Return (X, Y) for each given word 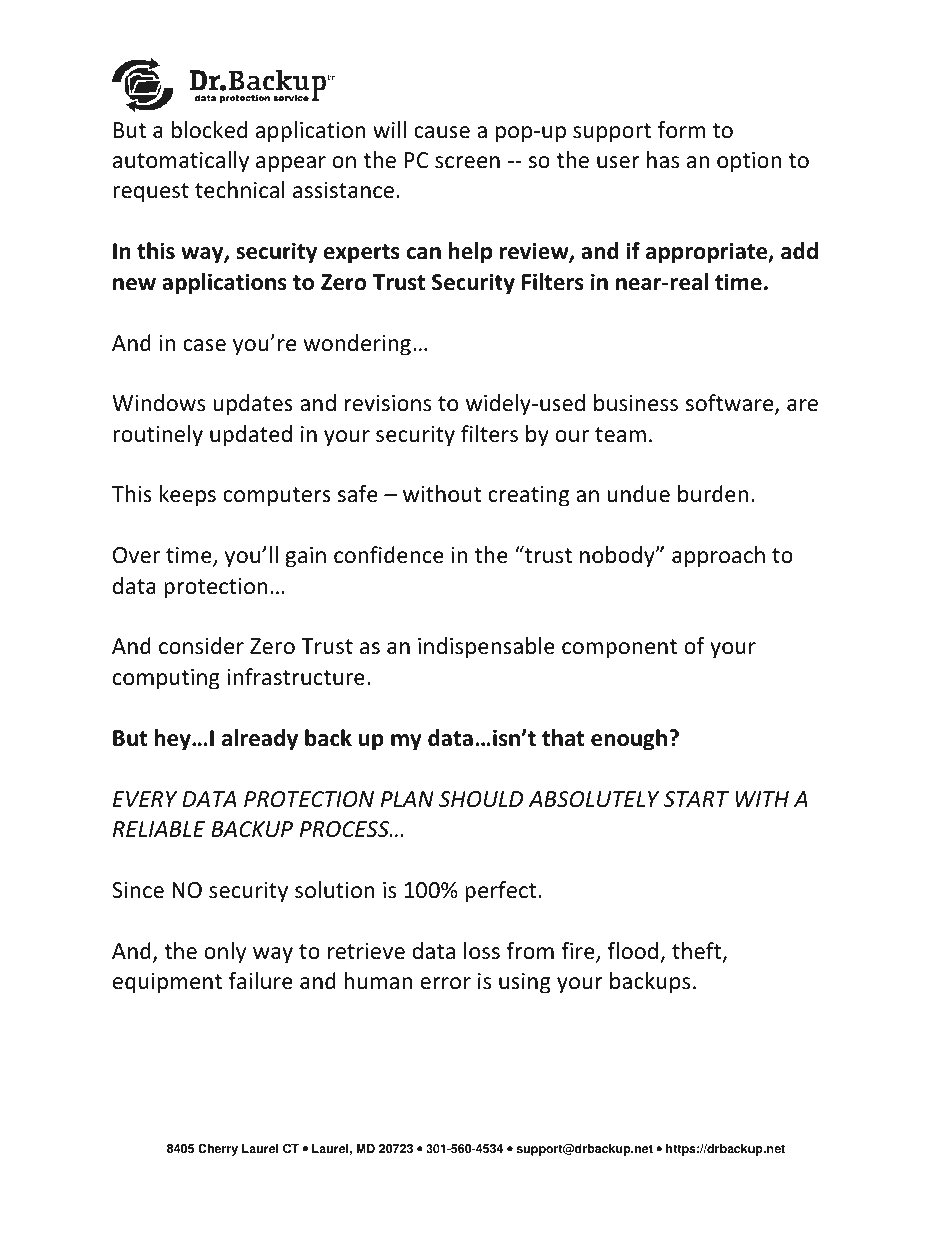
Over (136, 555)
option (749, 162)
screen (467, 162)
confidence (389, 555)
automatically (181, 162)
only (225, 953)
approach (718, 557)
